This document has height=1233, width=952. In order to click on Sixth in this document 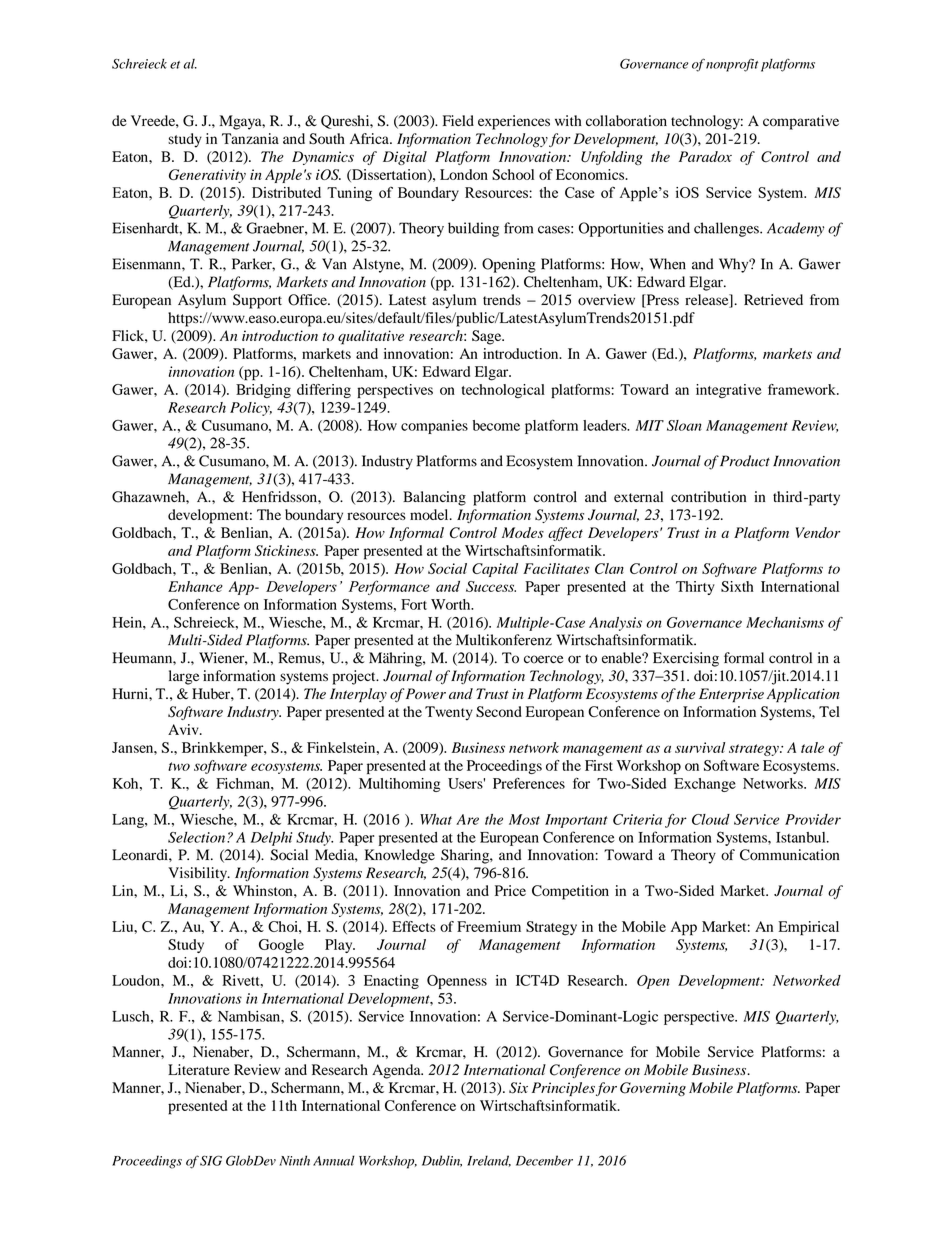, I will do `click(737, 586)`.
